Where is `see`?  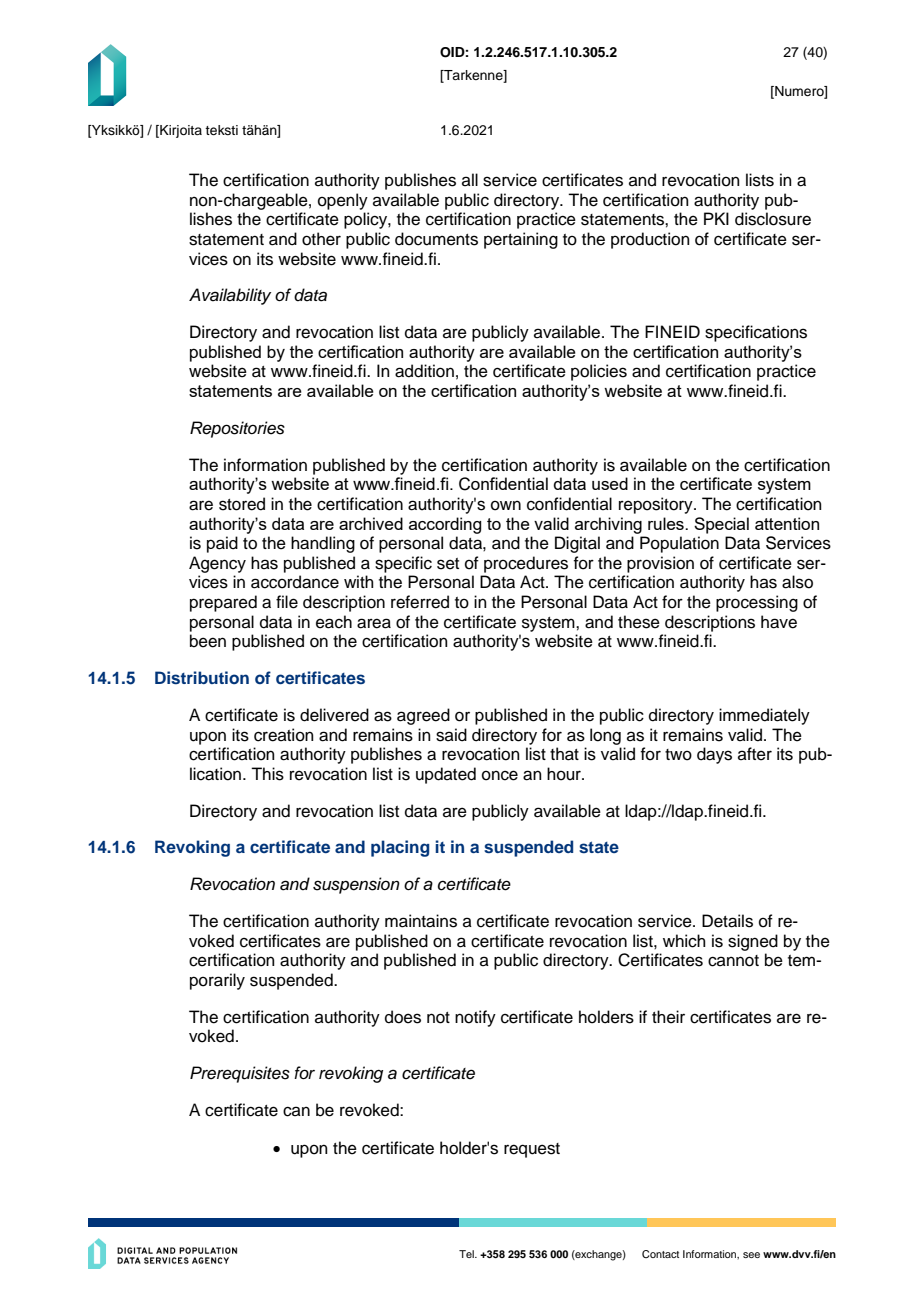
see is located at coordinates (751, 1255).
